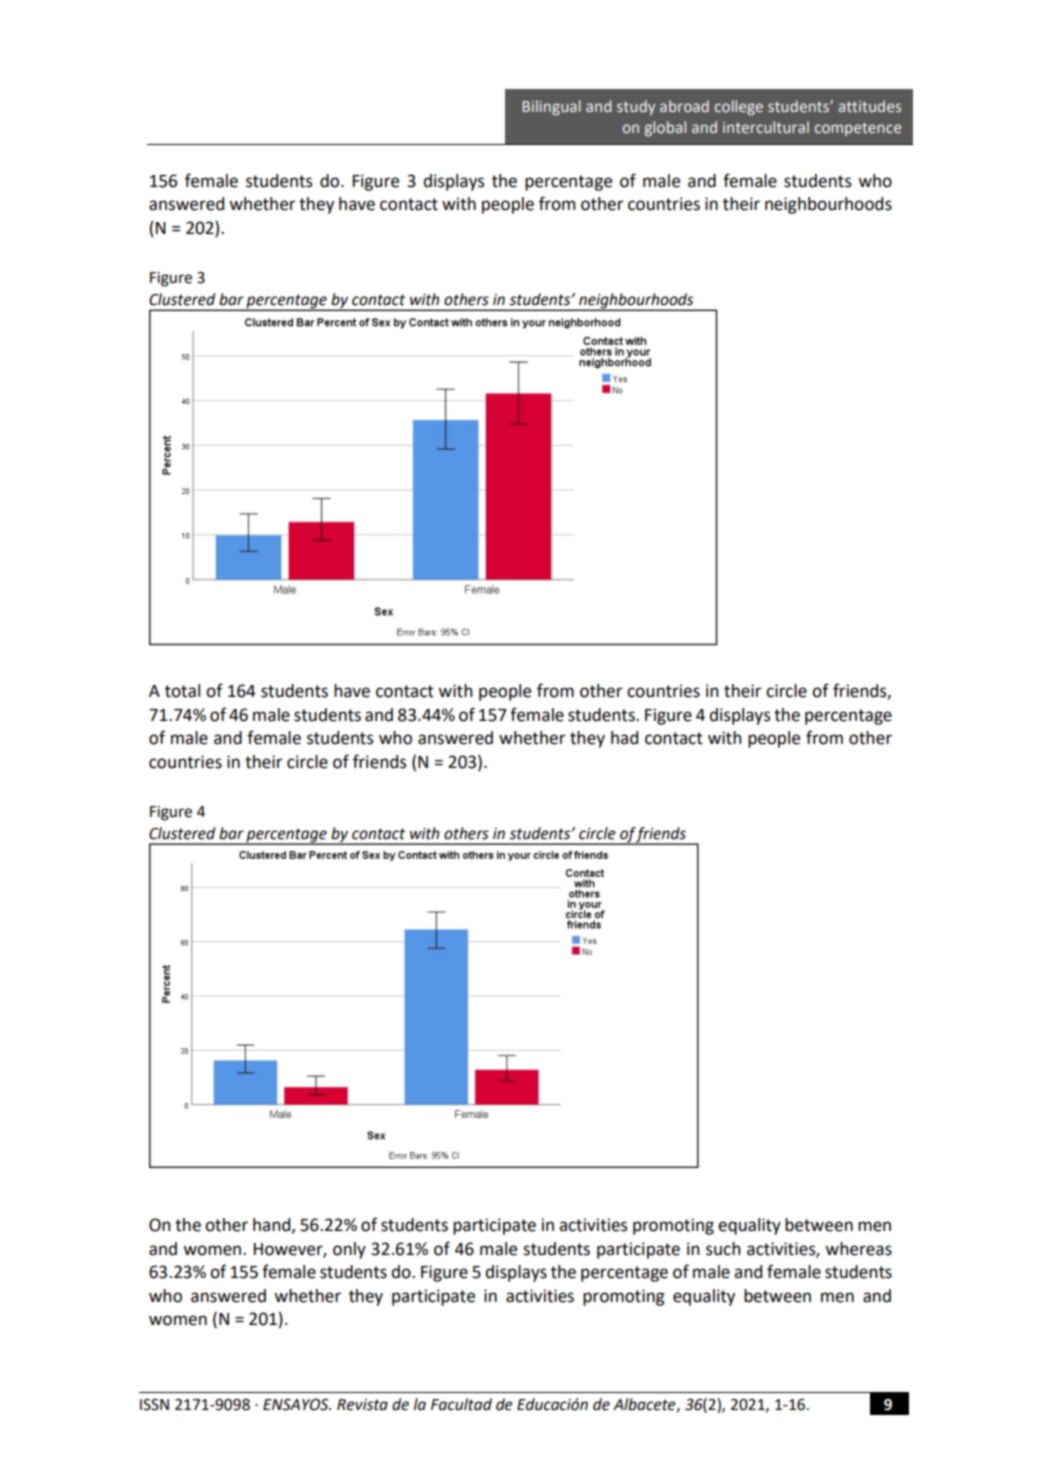 The width and height of the page is (1041, 1472). I want to click on study, so click(636, 107).
